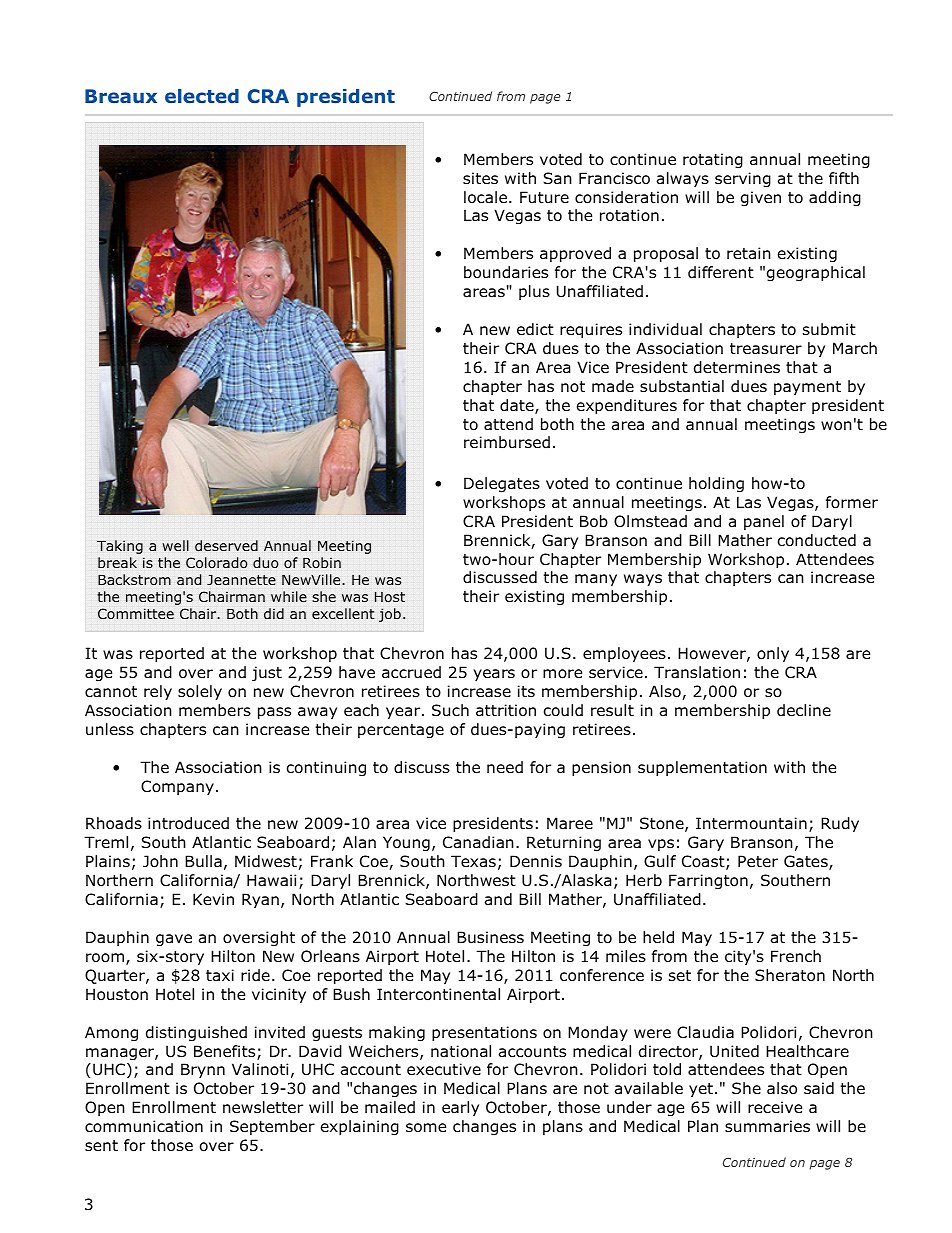 This page has height=1233, width=952. Describe the element at coordinates (505, 767) in the page. I see `need` at that location.
